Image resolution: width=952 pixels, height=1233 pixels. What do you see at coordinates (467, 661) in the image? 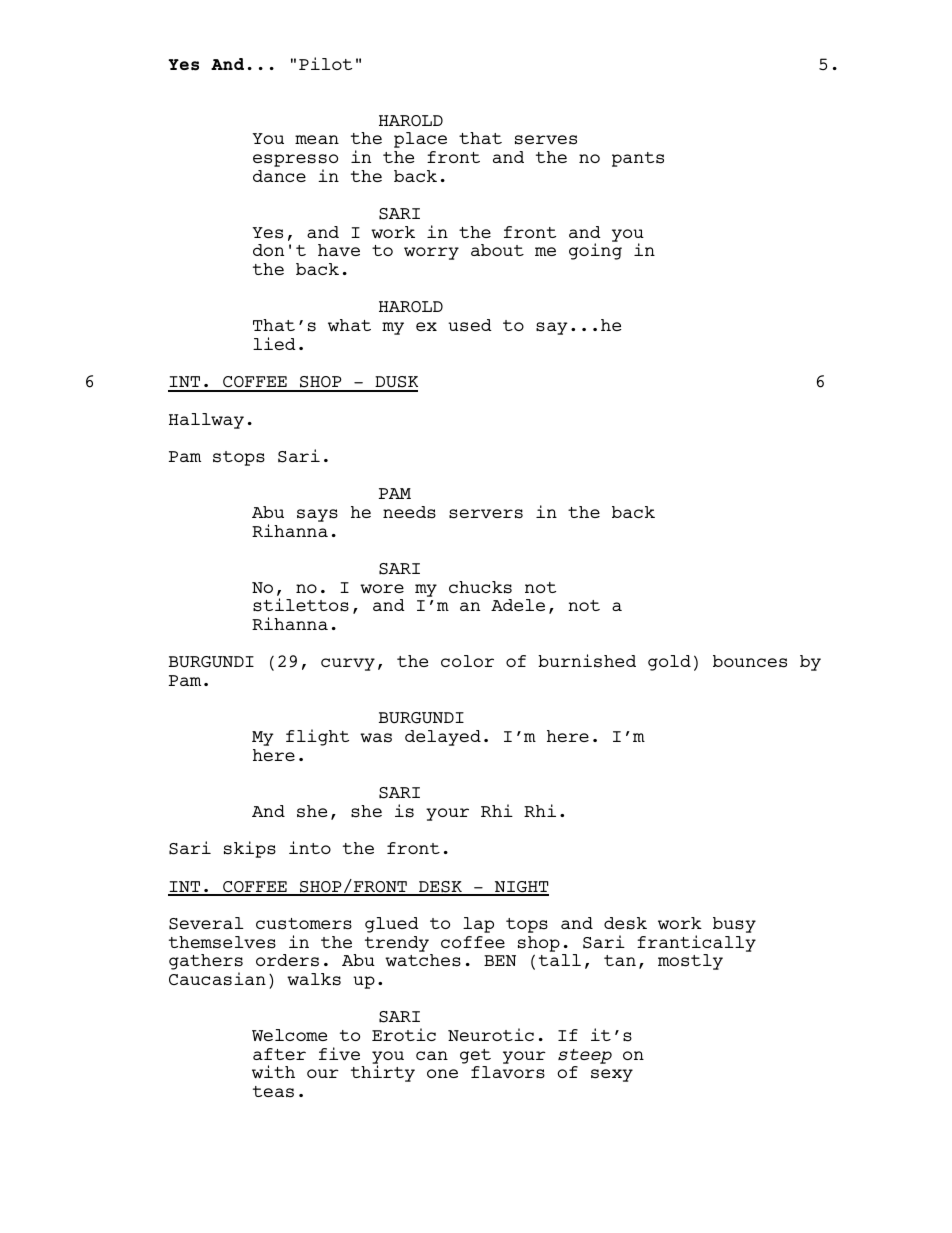
I see `color` at bounding box center [467, 661].
